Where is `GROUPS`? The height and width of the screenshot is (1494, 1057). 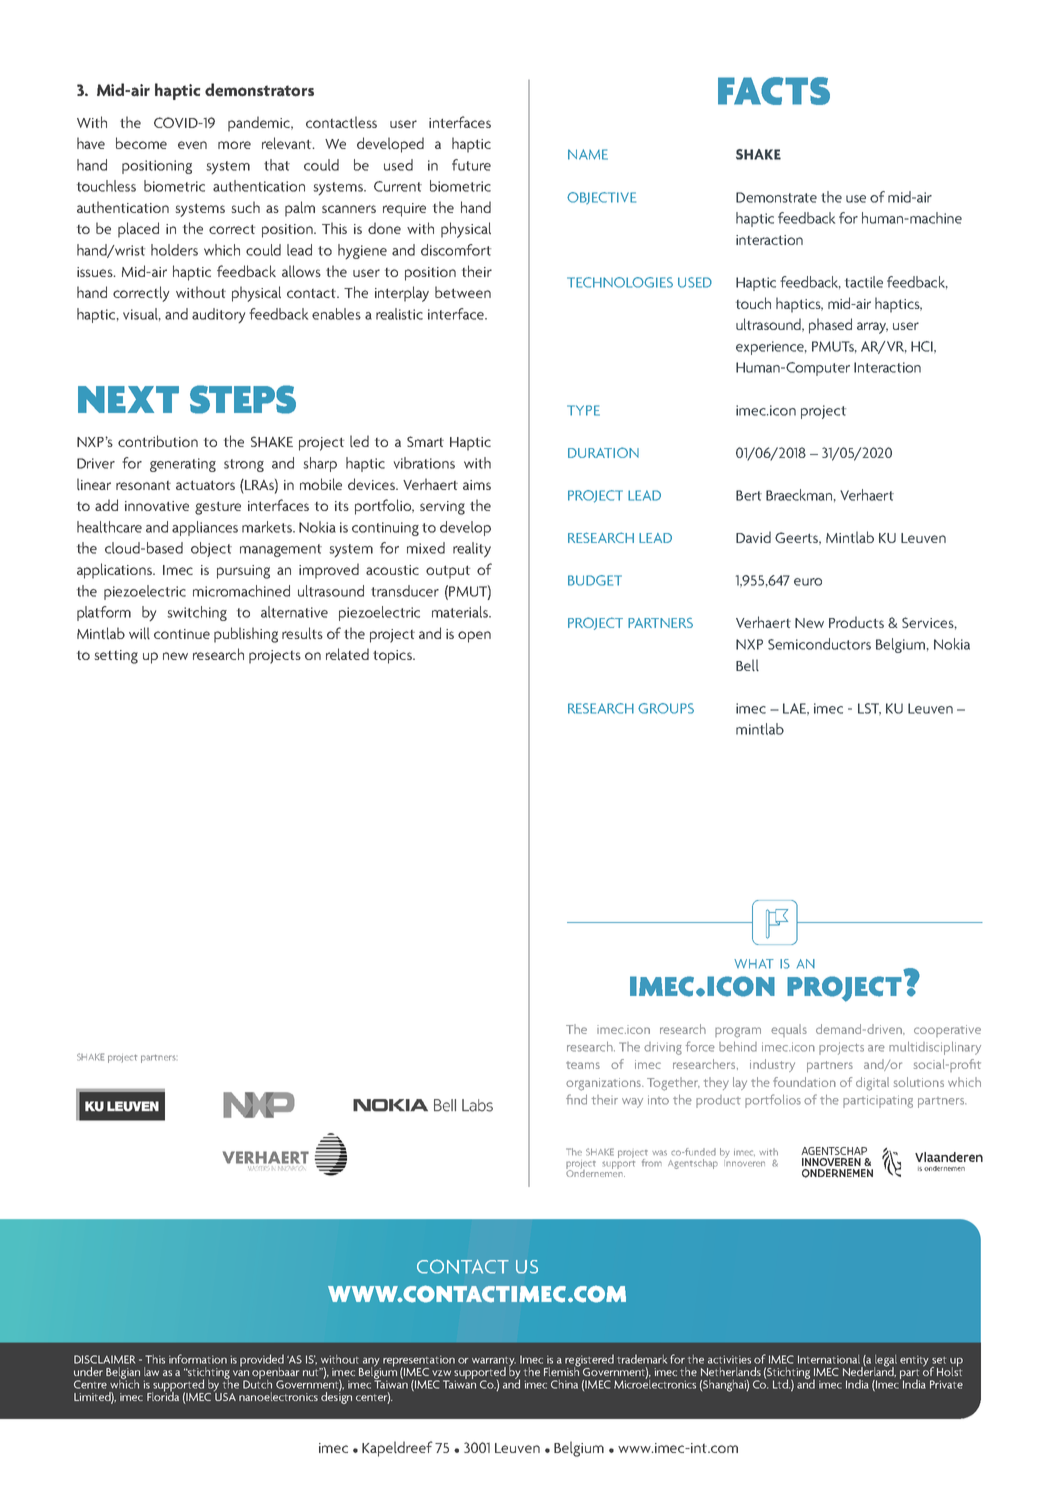
GROUPS is located at coordinates (666, 708).
